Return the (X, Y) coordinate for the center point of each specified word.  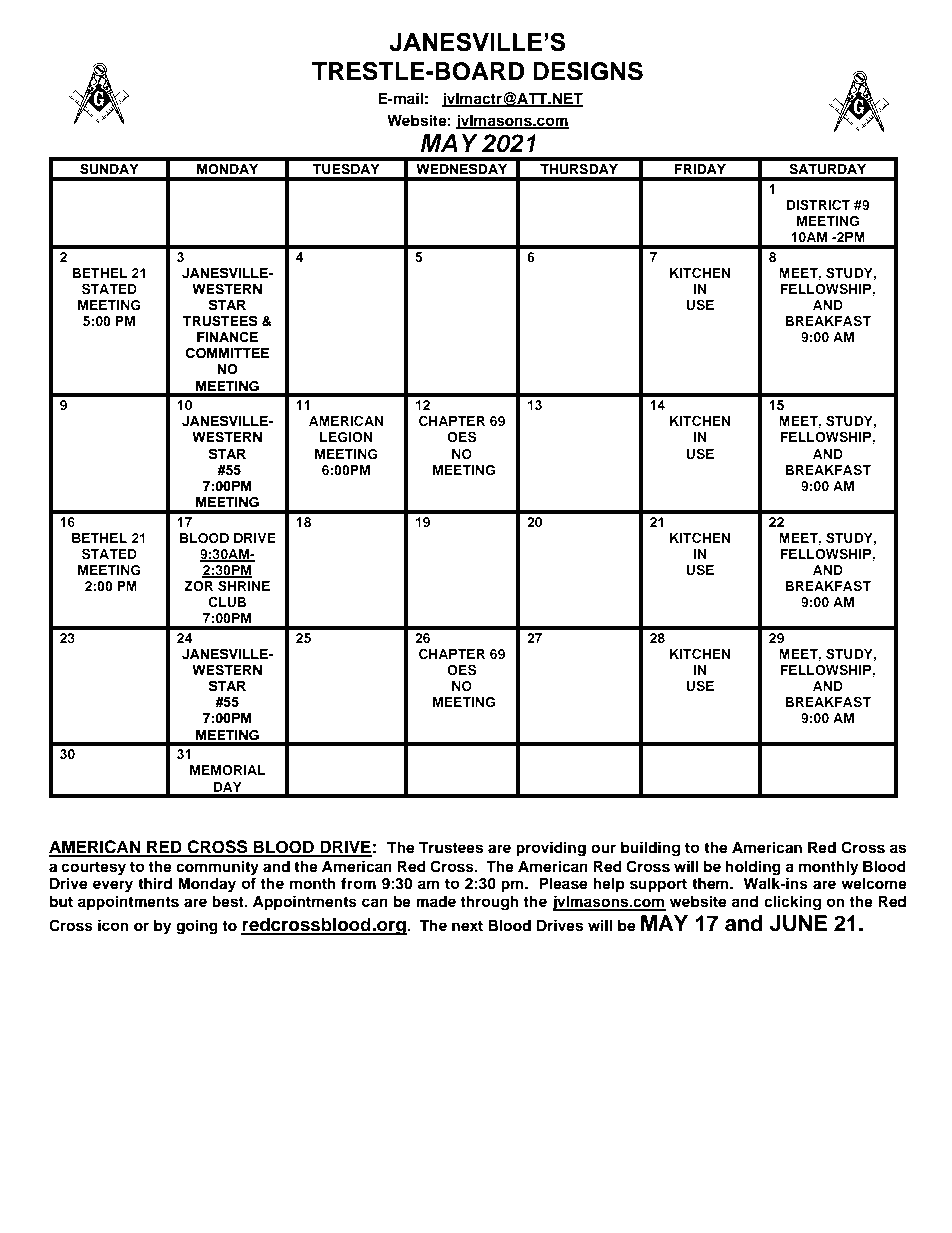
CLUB (227, 602)
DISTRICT (818, 205)
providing (551, 849)
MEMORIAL (228, 770)
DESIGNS (588, 71)
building (650, 849)
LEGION (346, 437)
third (155, 883)
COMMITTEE (227, 353)
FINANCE (227, 337)
